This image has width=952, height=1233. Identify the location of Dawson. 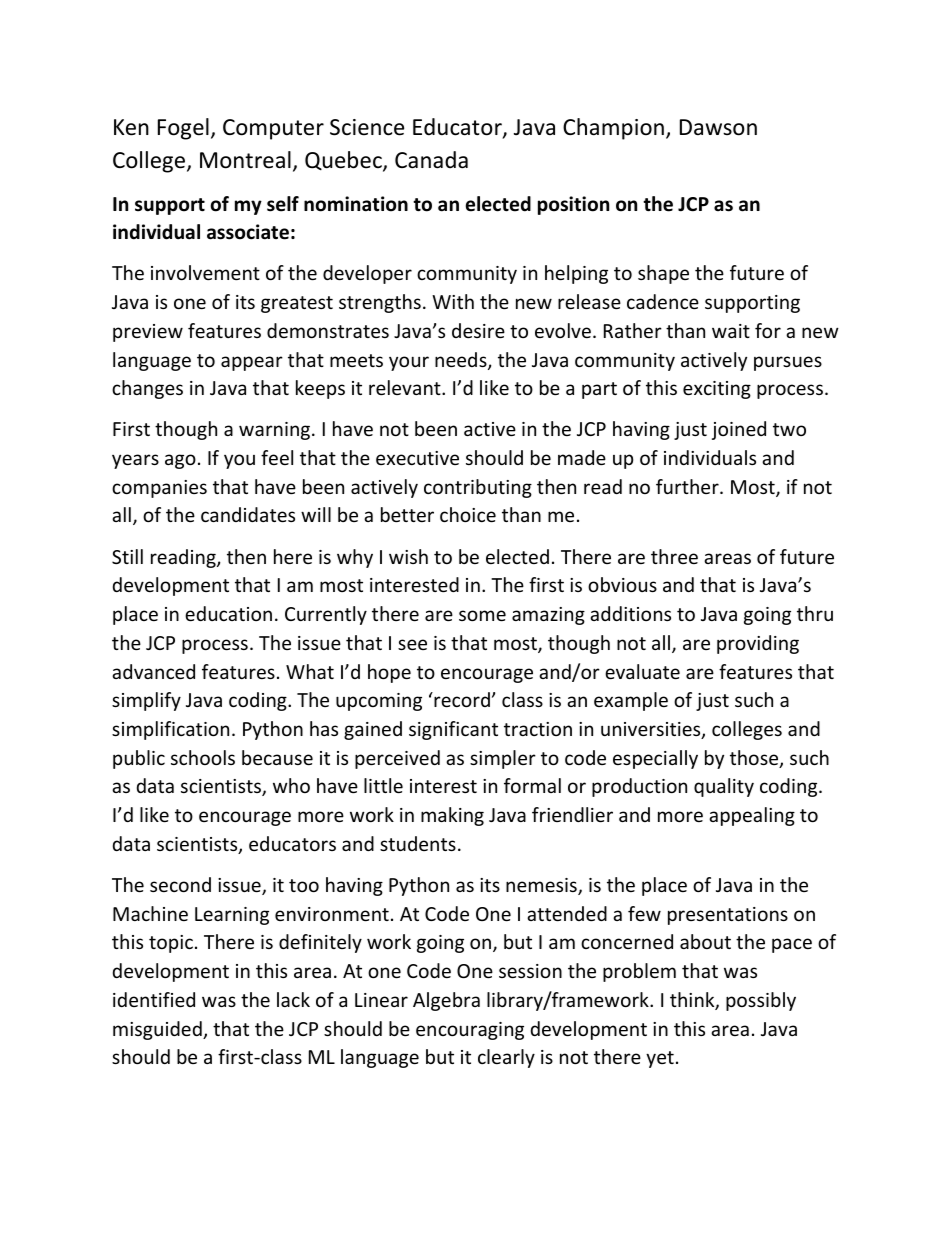
(718, 127).
